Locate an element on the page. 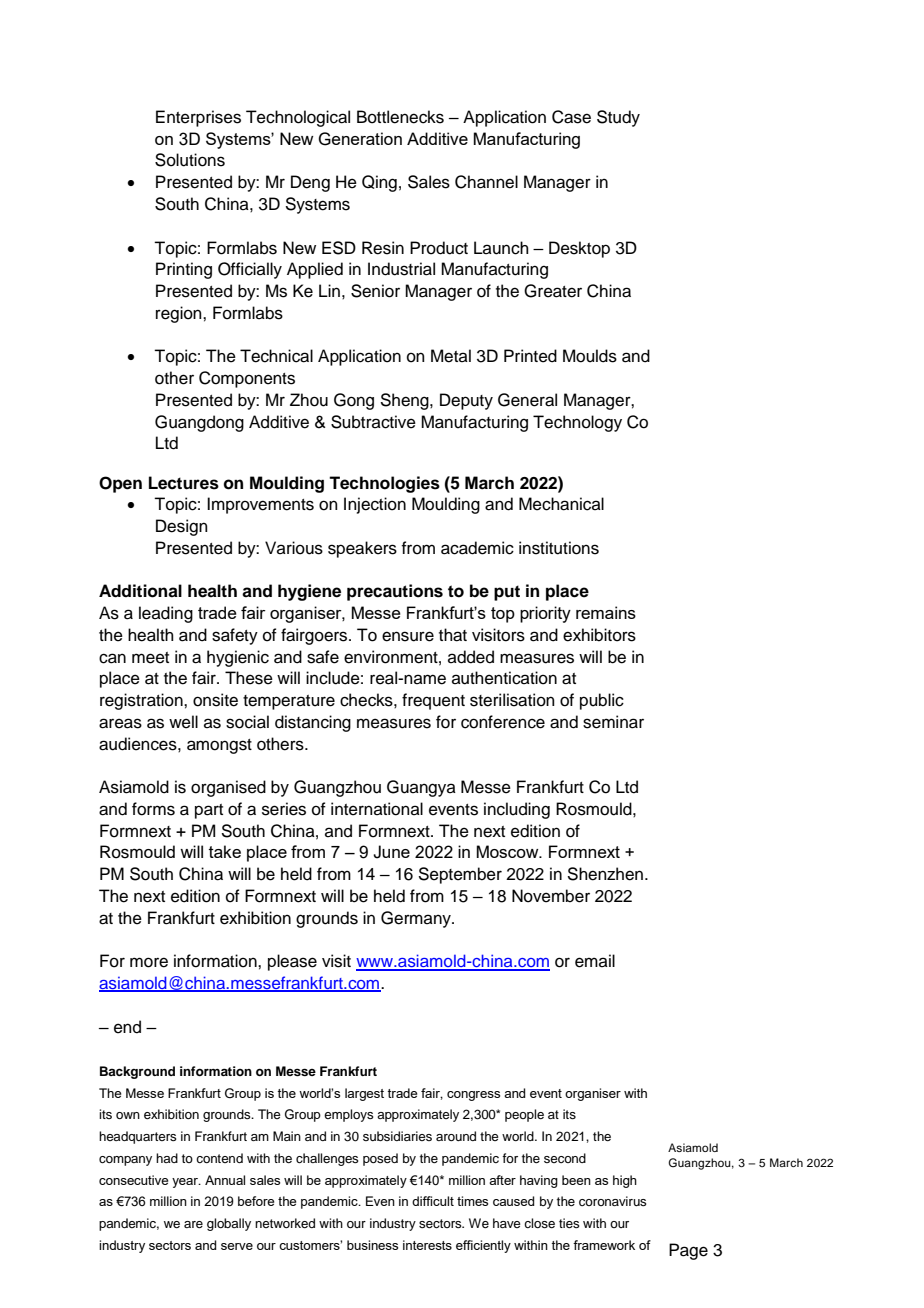 The height and width of the page is (1308, 924). Design is located at coordinates (182, 527).
